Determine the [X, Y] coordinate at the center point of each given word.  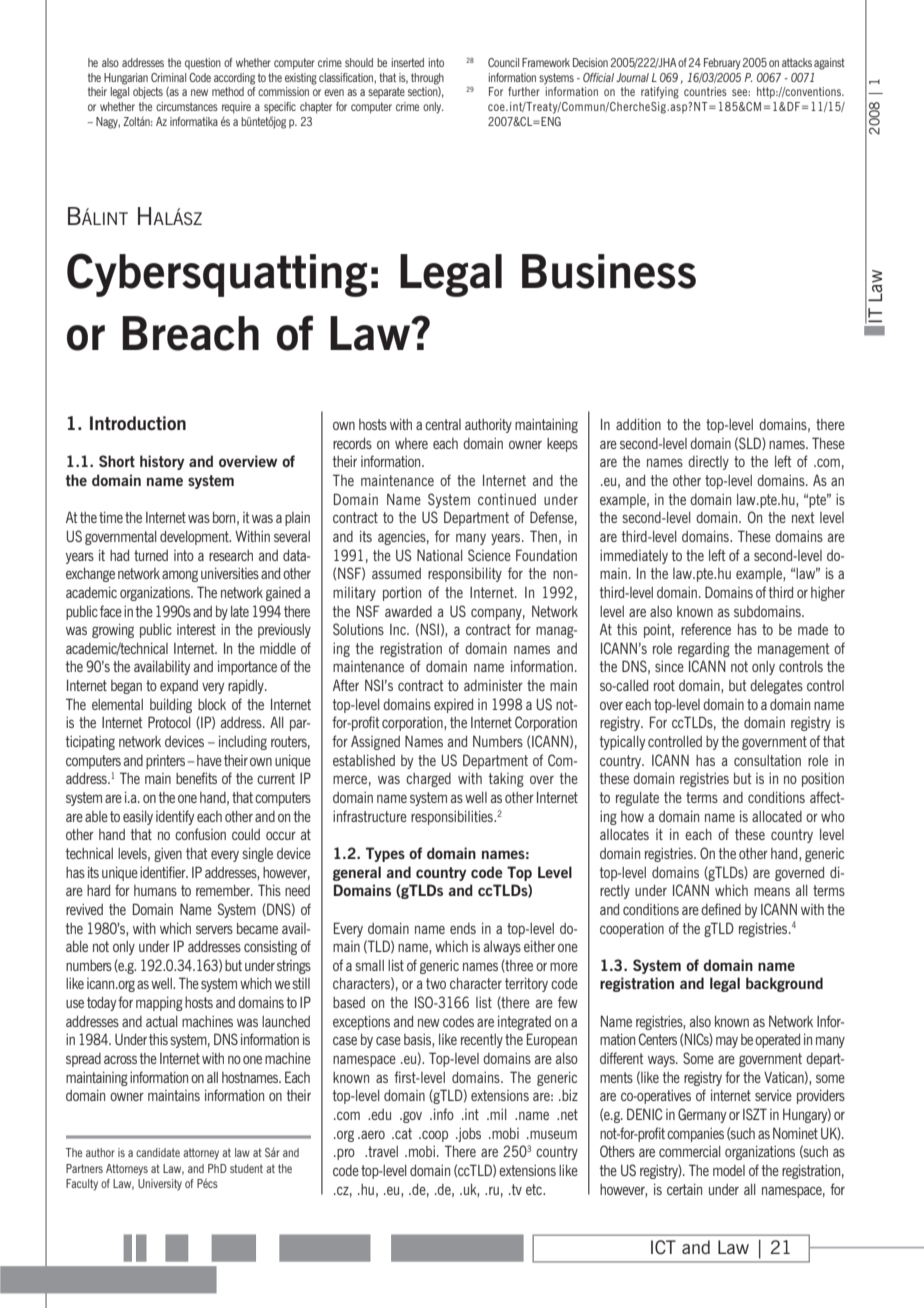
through [427, 79]
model [729, 1170]
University [160, 1185]
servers [214, 929]
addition [638, 424]
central [443, 424]
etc [535, 1189]
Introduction [138, 423]
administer [493, 685]
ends [463, 928]
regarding [704, 650]
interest [196, 629]
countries [705, 91]
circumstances [187, 106]
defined [721, 909]
